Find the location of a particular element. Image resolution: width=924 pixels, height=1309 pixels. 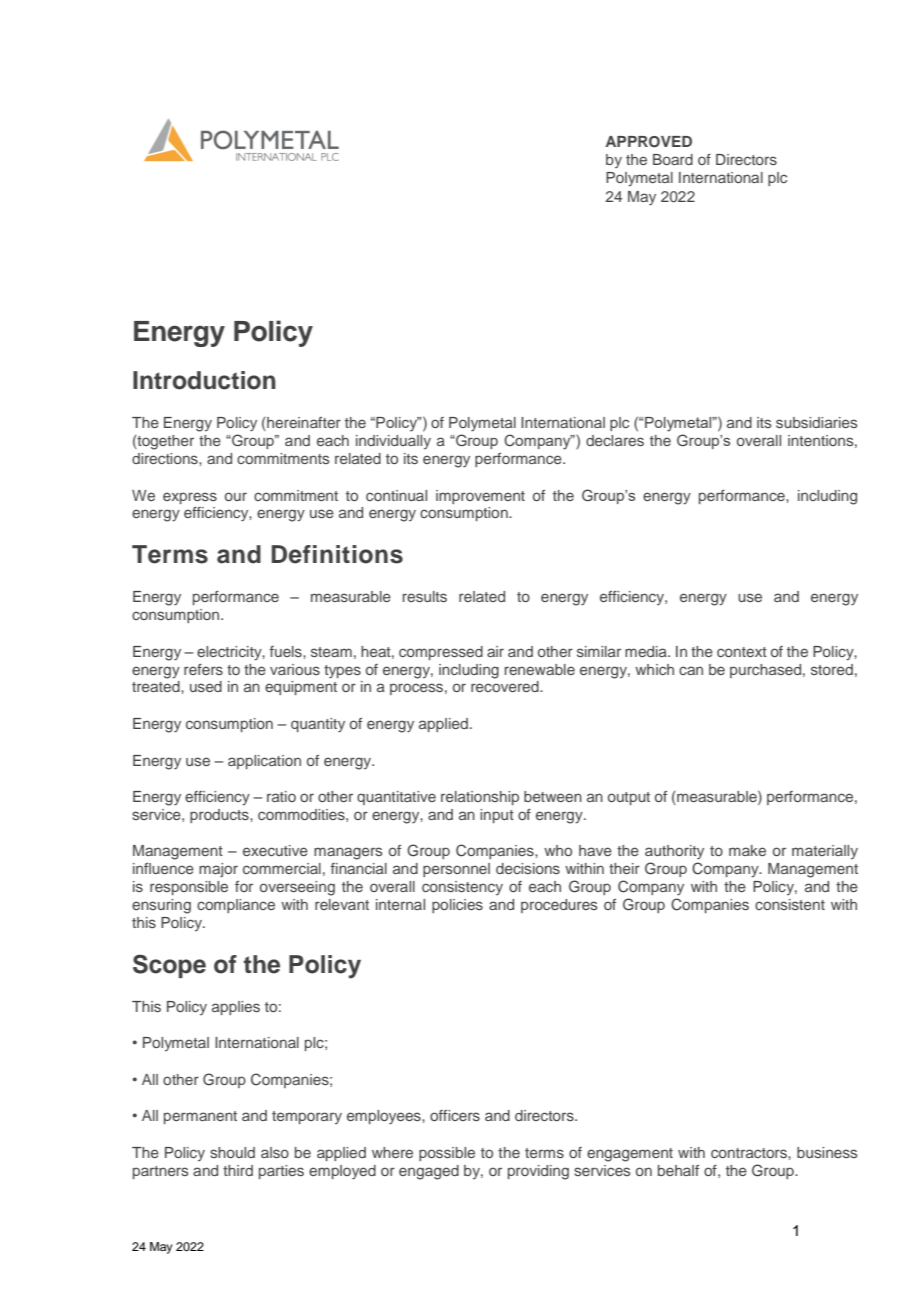

contractors is located at coordinates (750, 1153).
